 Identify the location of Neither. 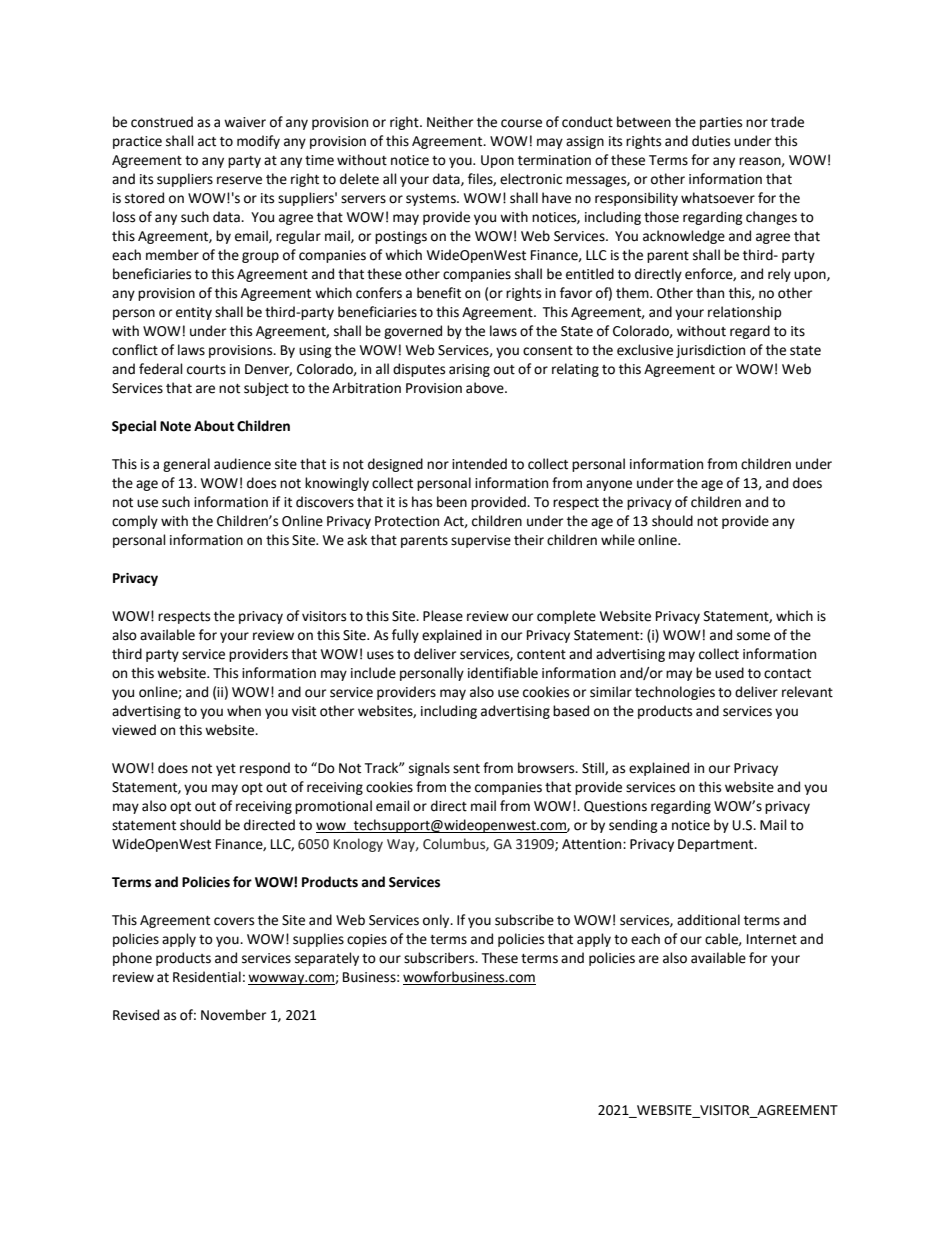
(450, 122).
